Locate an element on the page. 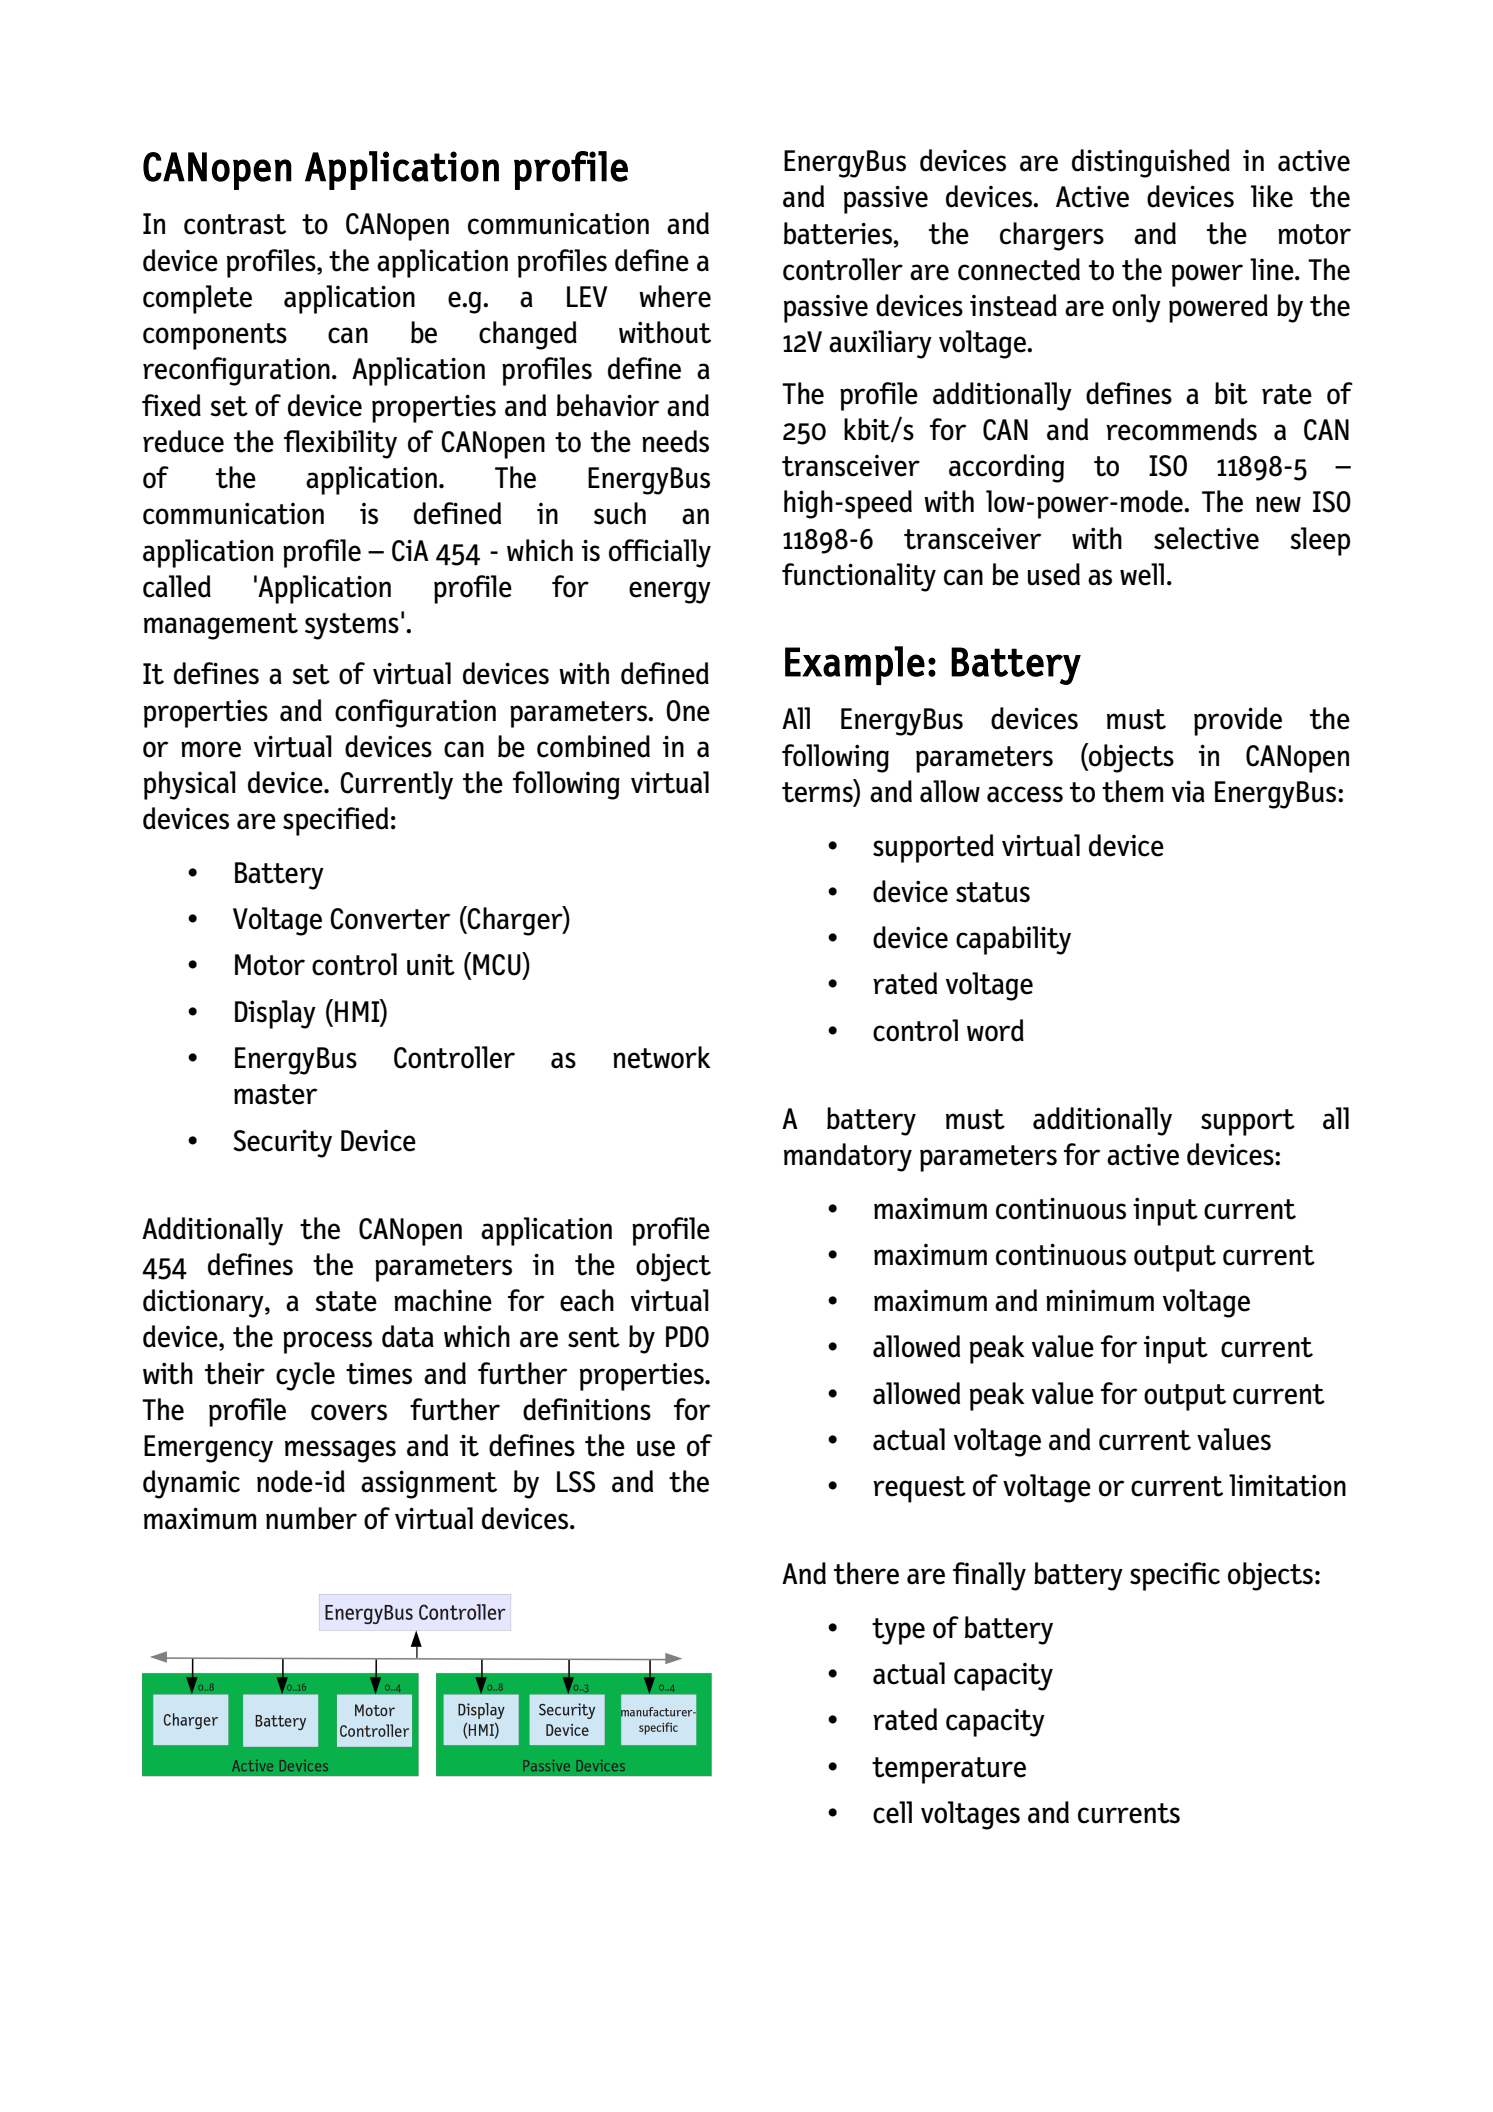 The width and height of the document is (1493, 2112). contrast is located at coordinates (235, 224).
